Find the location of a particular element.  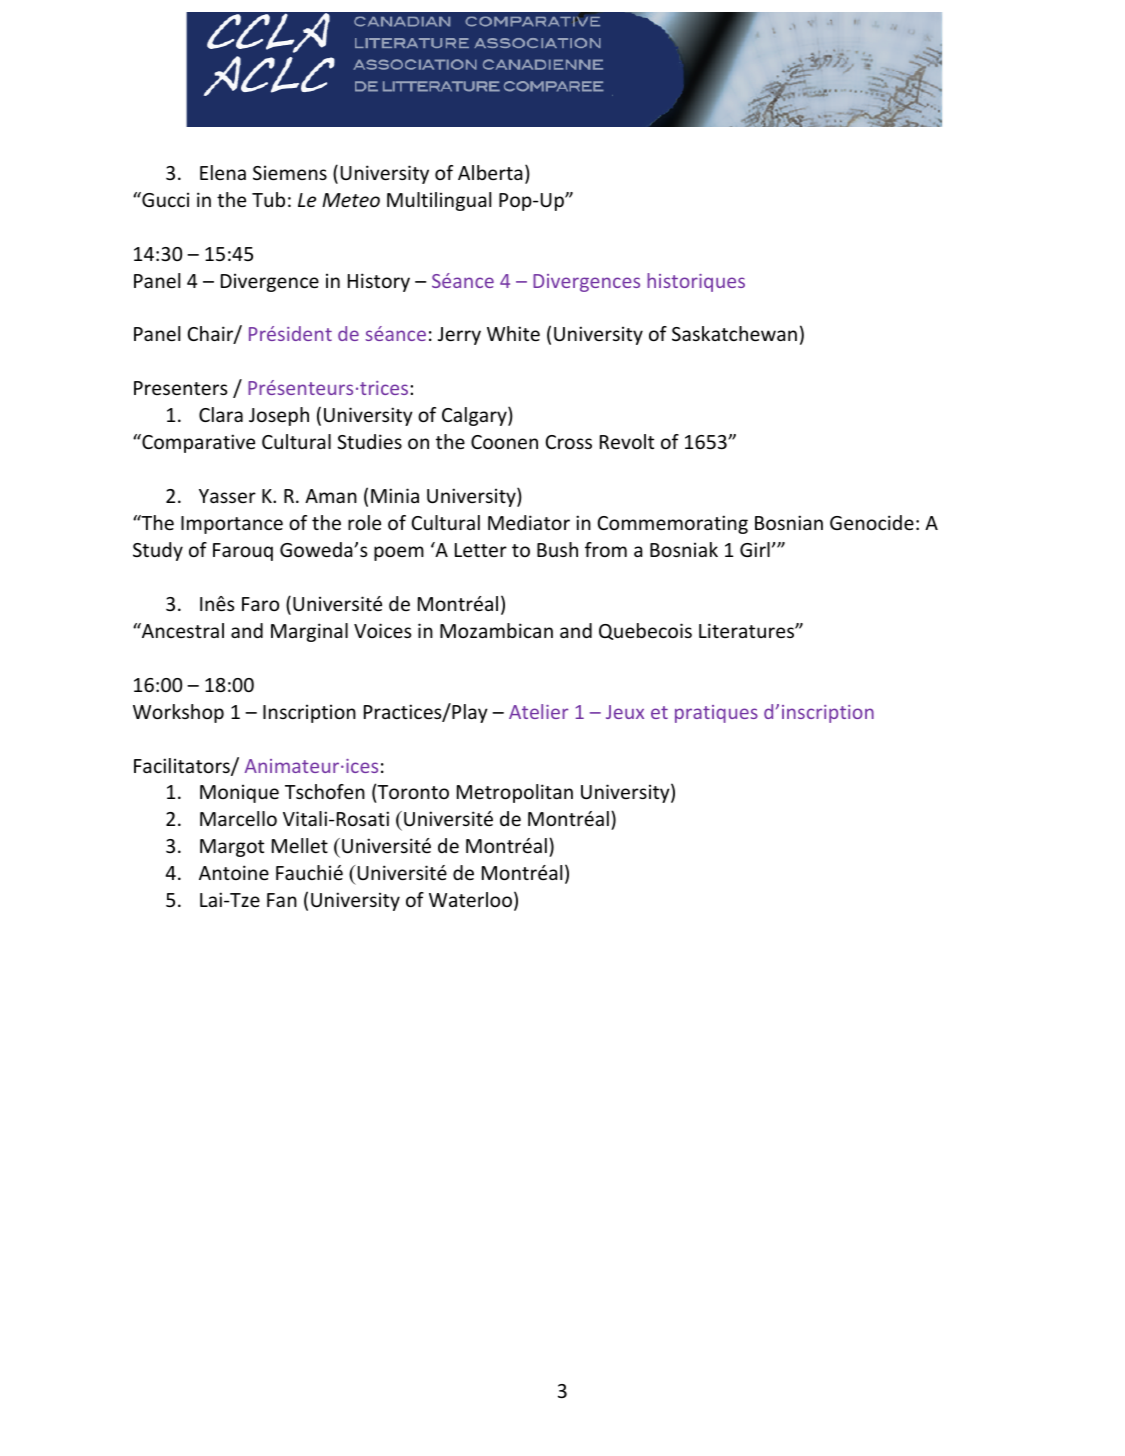

Yasser is located at coordinates (227, 496).
